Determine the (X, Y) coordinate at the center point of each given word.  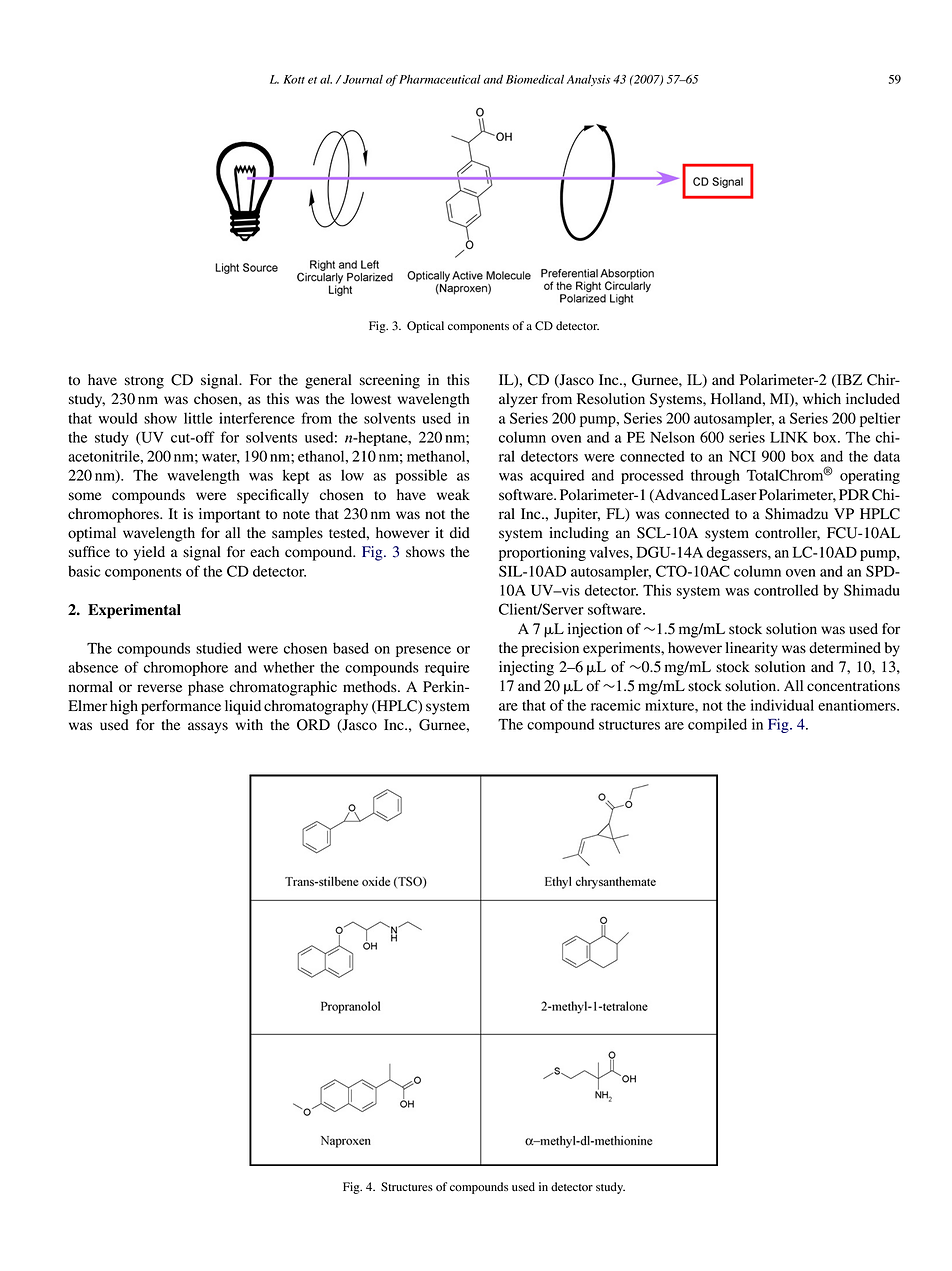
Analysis (589, 80)
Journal (362, 79)
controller (787, 533)
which (822, 398)
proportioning (542, 553)
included (873, 399)
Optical (425, 327)
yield (149, 553)
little (198, 418)
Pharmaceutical (440, 79)
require (447, 668)
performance (181, 707)
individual (782, 705)
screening (390, 381)
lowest (371, 399)
